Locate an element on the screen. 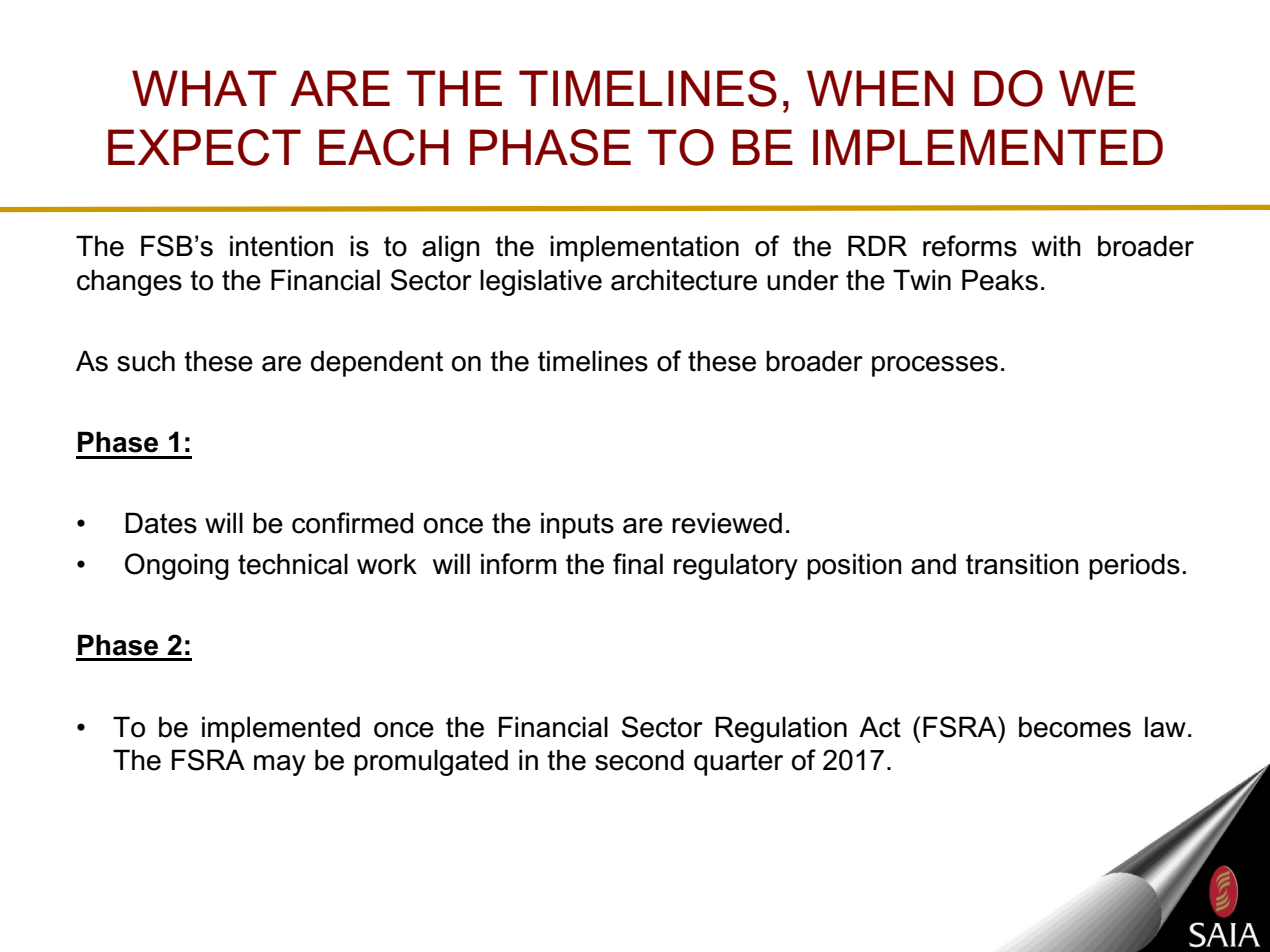 The width and height of the screenshot is (1270, 952). second is located at coordinates (639, 760).
